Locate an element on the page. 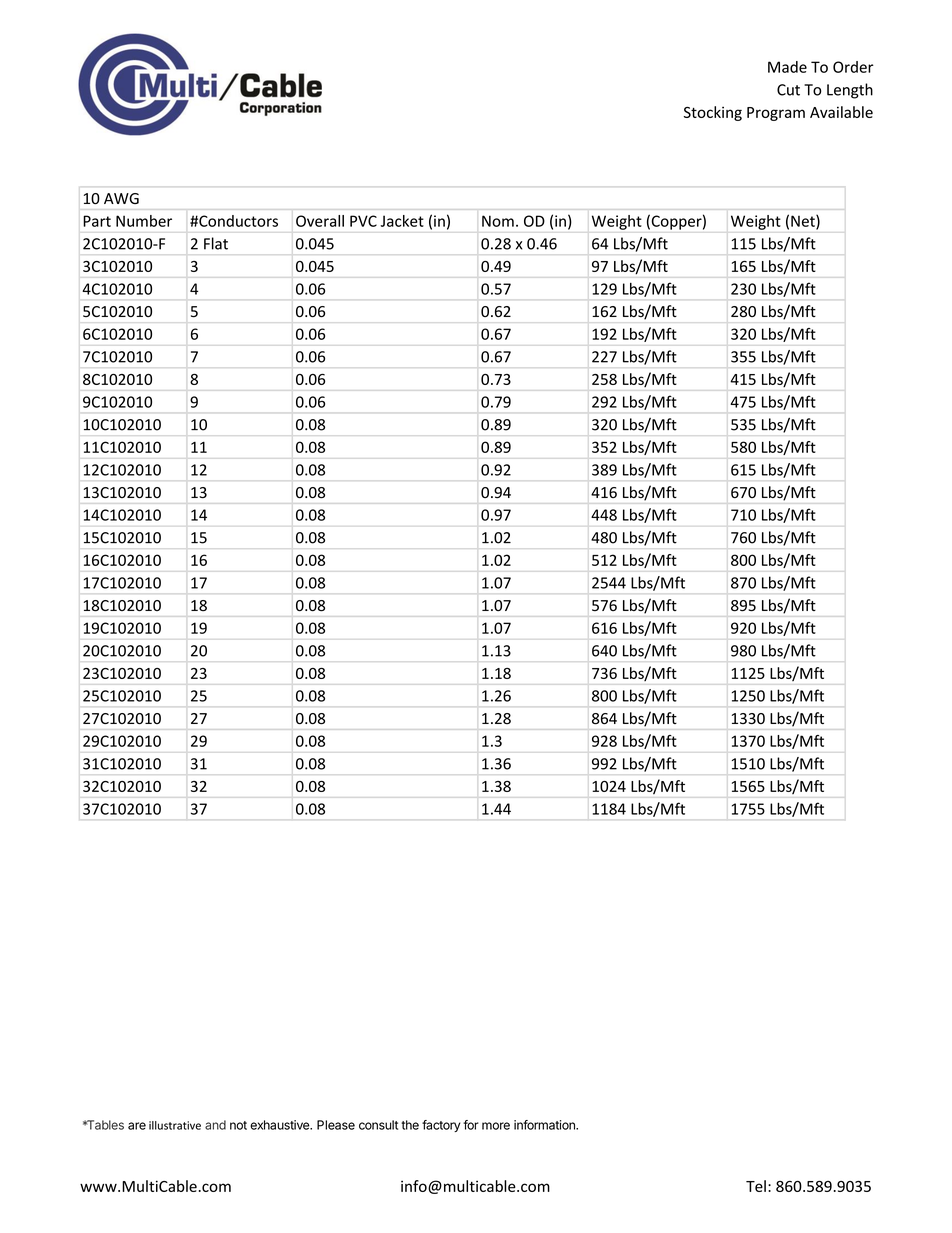 This page has width=952, height=1233. illustrative is located at coordinates (175, 1125).
